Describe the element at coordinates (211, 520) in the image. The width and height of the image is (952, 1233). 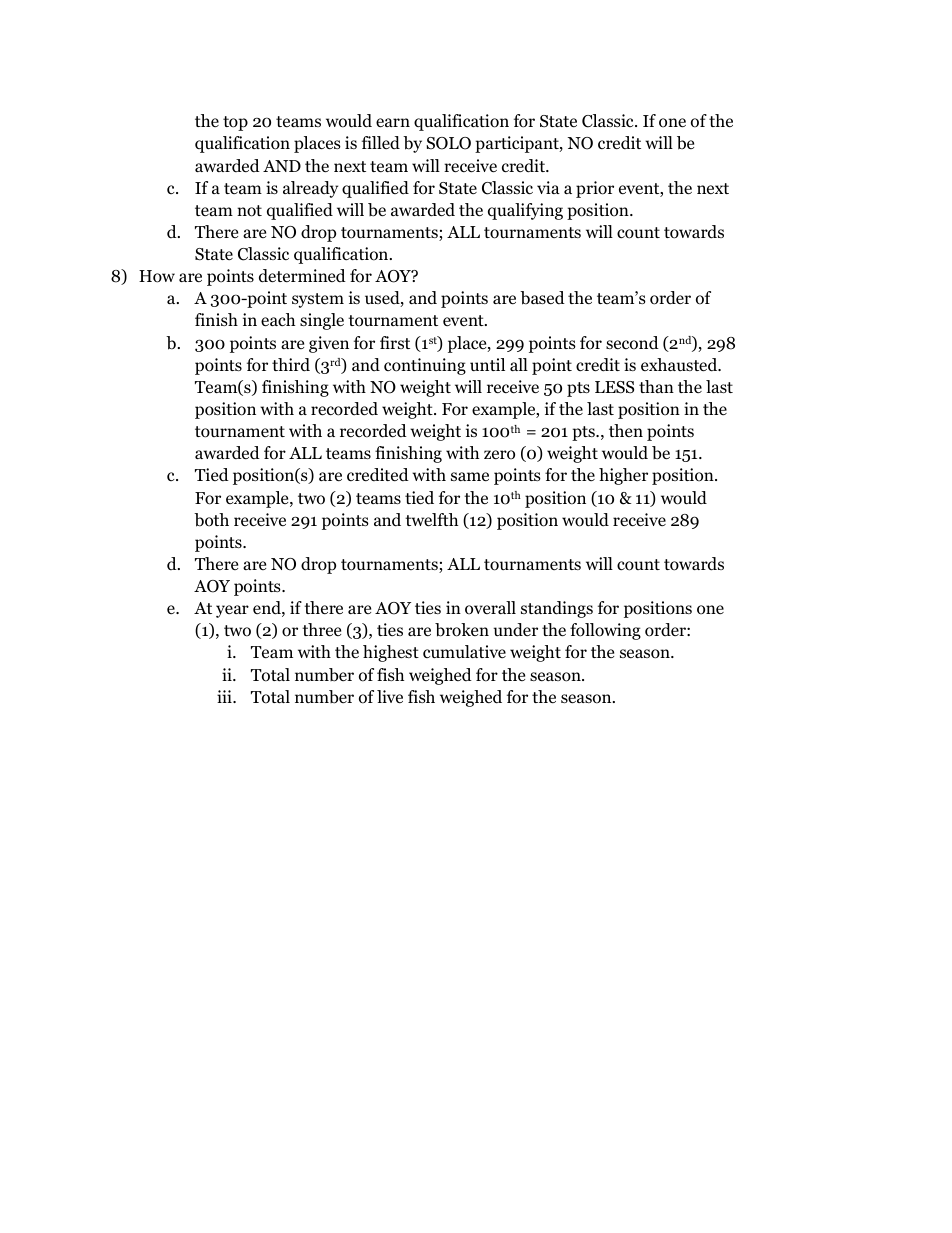
I see `both` at that location.
